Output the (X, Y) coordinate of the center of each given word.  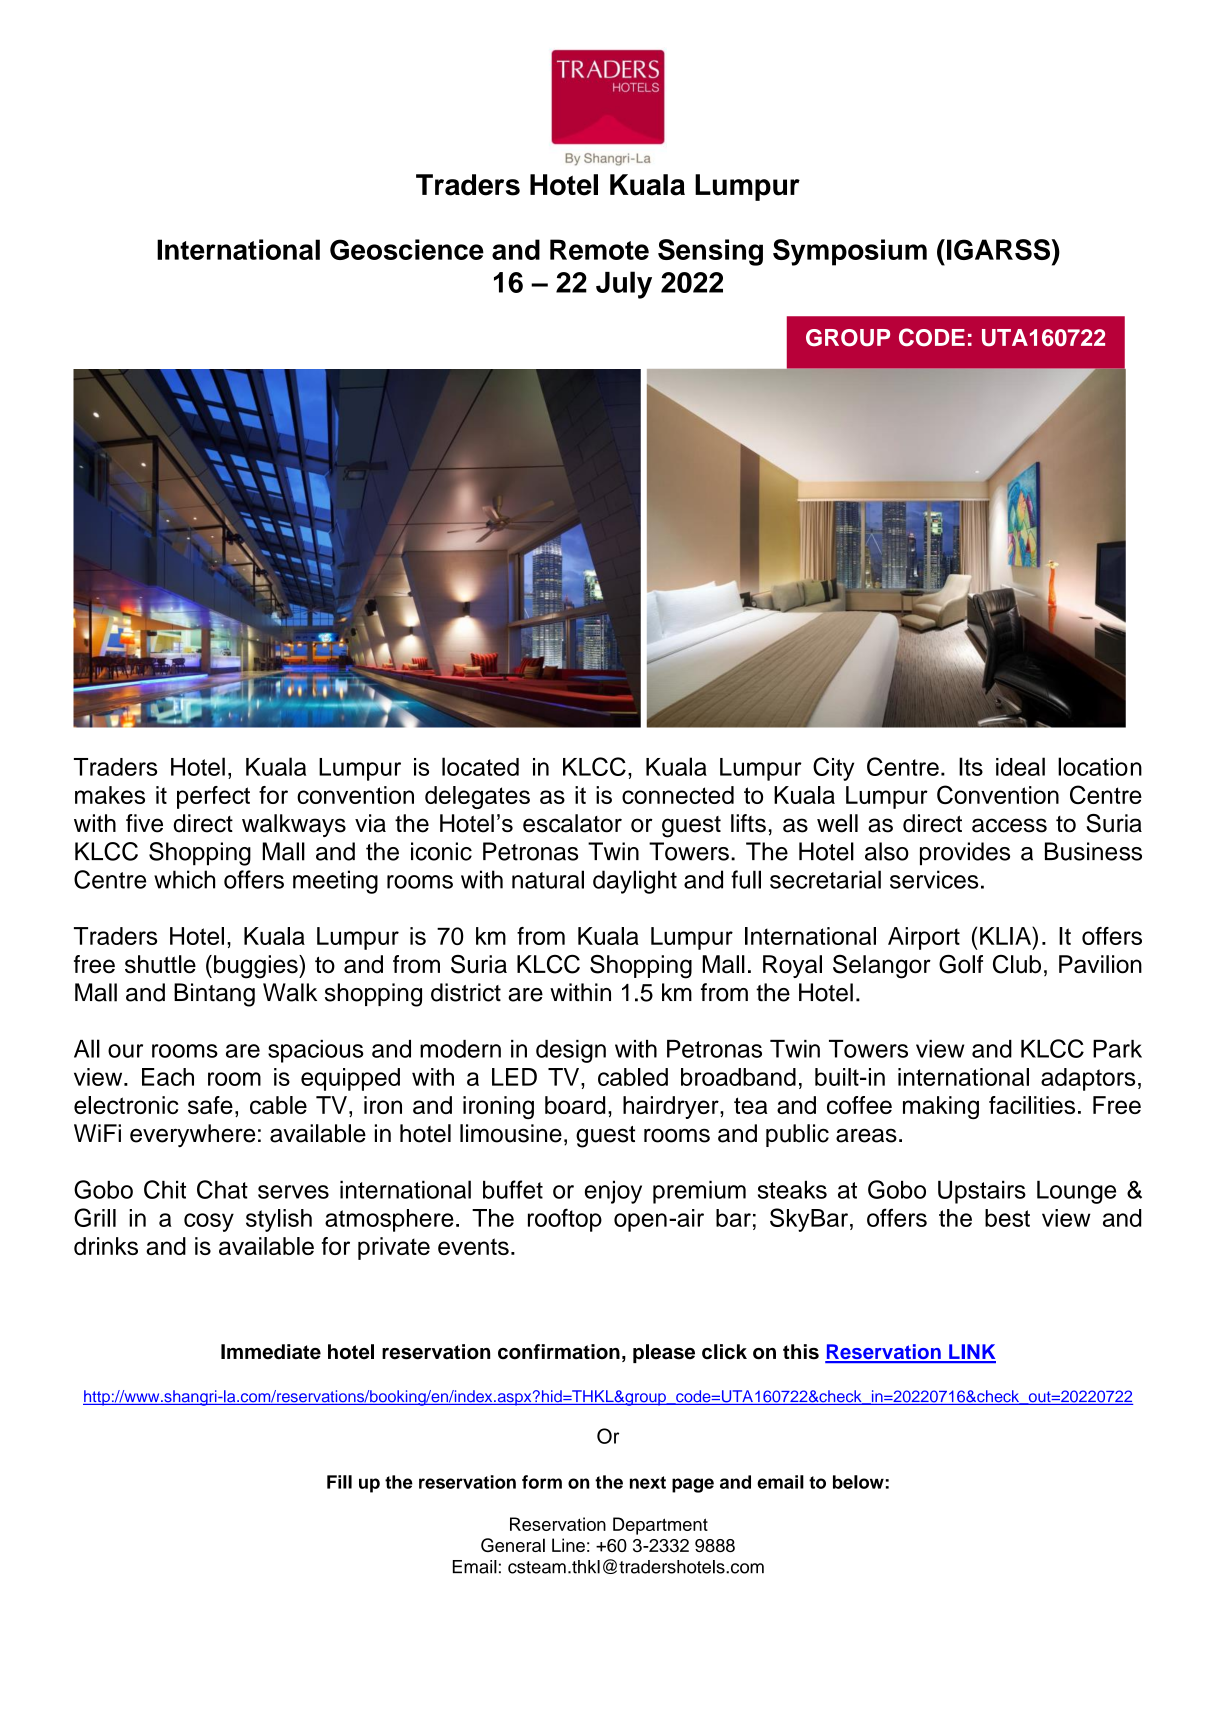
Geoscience (407, 249)
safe (210, 1105)
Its (971, 766)
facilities (1032, 1105)
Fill (339, 1482)
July (624, 285)
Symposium (850, 252)
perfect (213, 797)
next (648, 1482)
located (480, 766)
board (575, 1105)
